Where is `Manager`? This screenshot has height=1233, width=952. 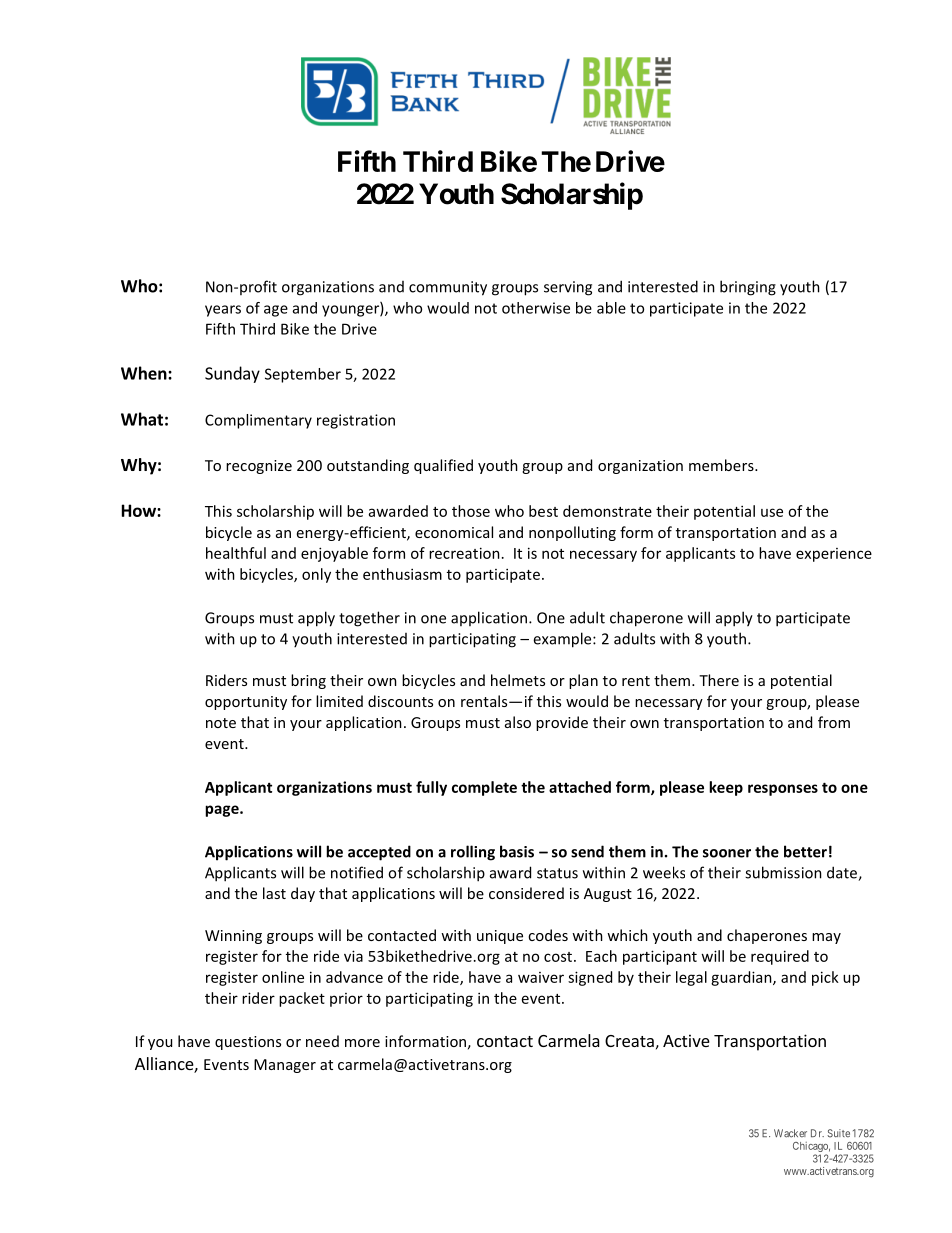 Manager is located at coordinates (285, 1066).
